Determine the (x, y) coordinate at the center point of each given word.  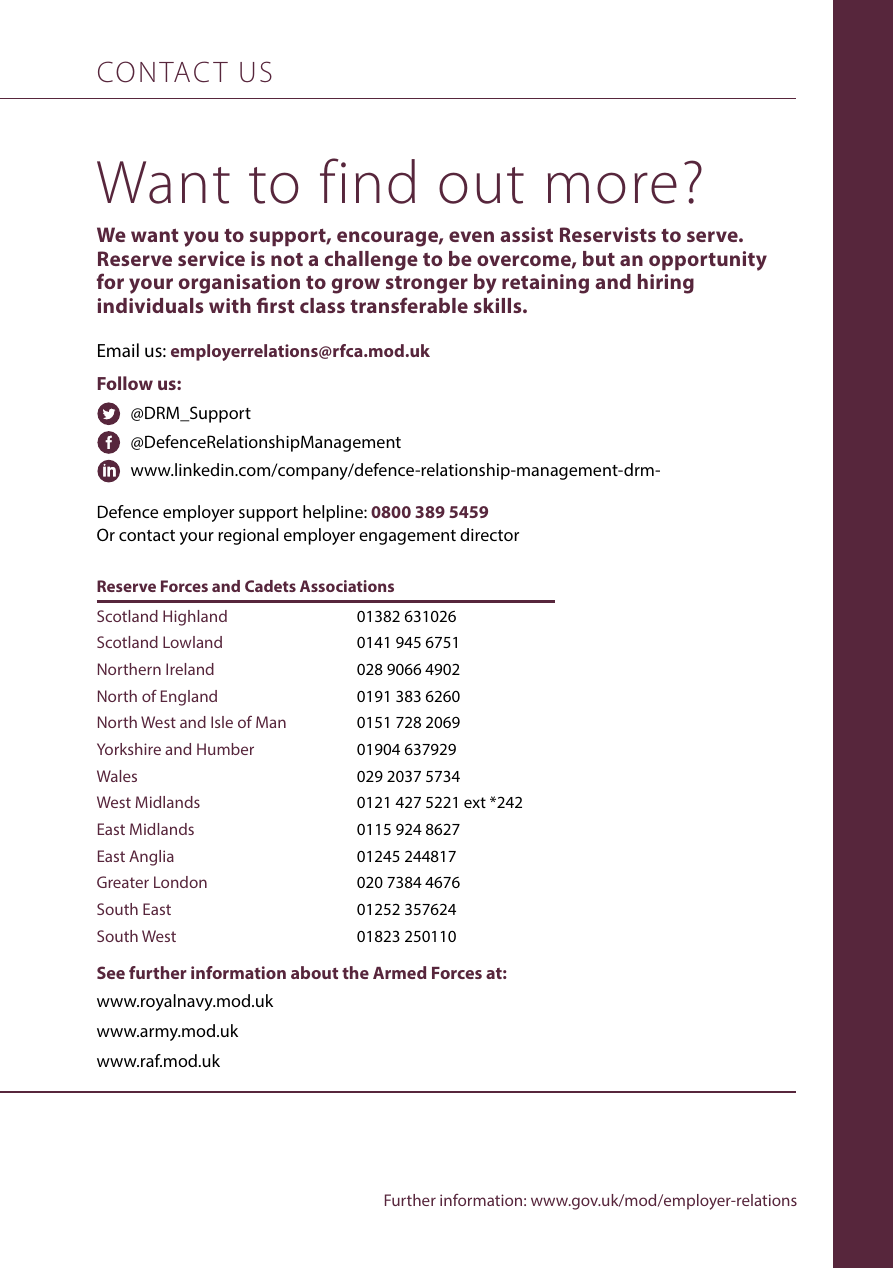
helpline (334, 513)
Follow (125, 383)
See (111, 972)
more (612, 188)
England (189, 698)
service (211, 258)
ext (475, 802)
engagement (407, 537)
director (489, 534)
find (367, 181)
